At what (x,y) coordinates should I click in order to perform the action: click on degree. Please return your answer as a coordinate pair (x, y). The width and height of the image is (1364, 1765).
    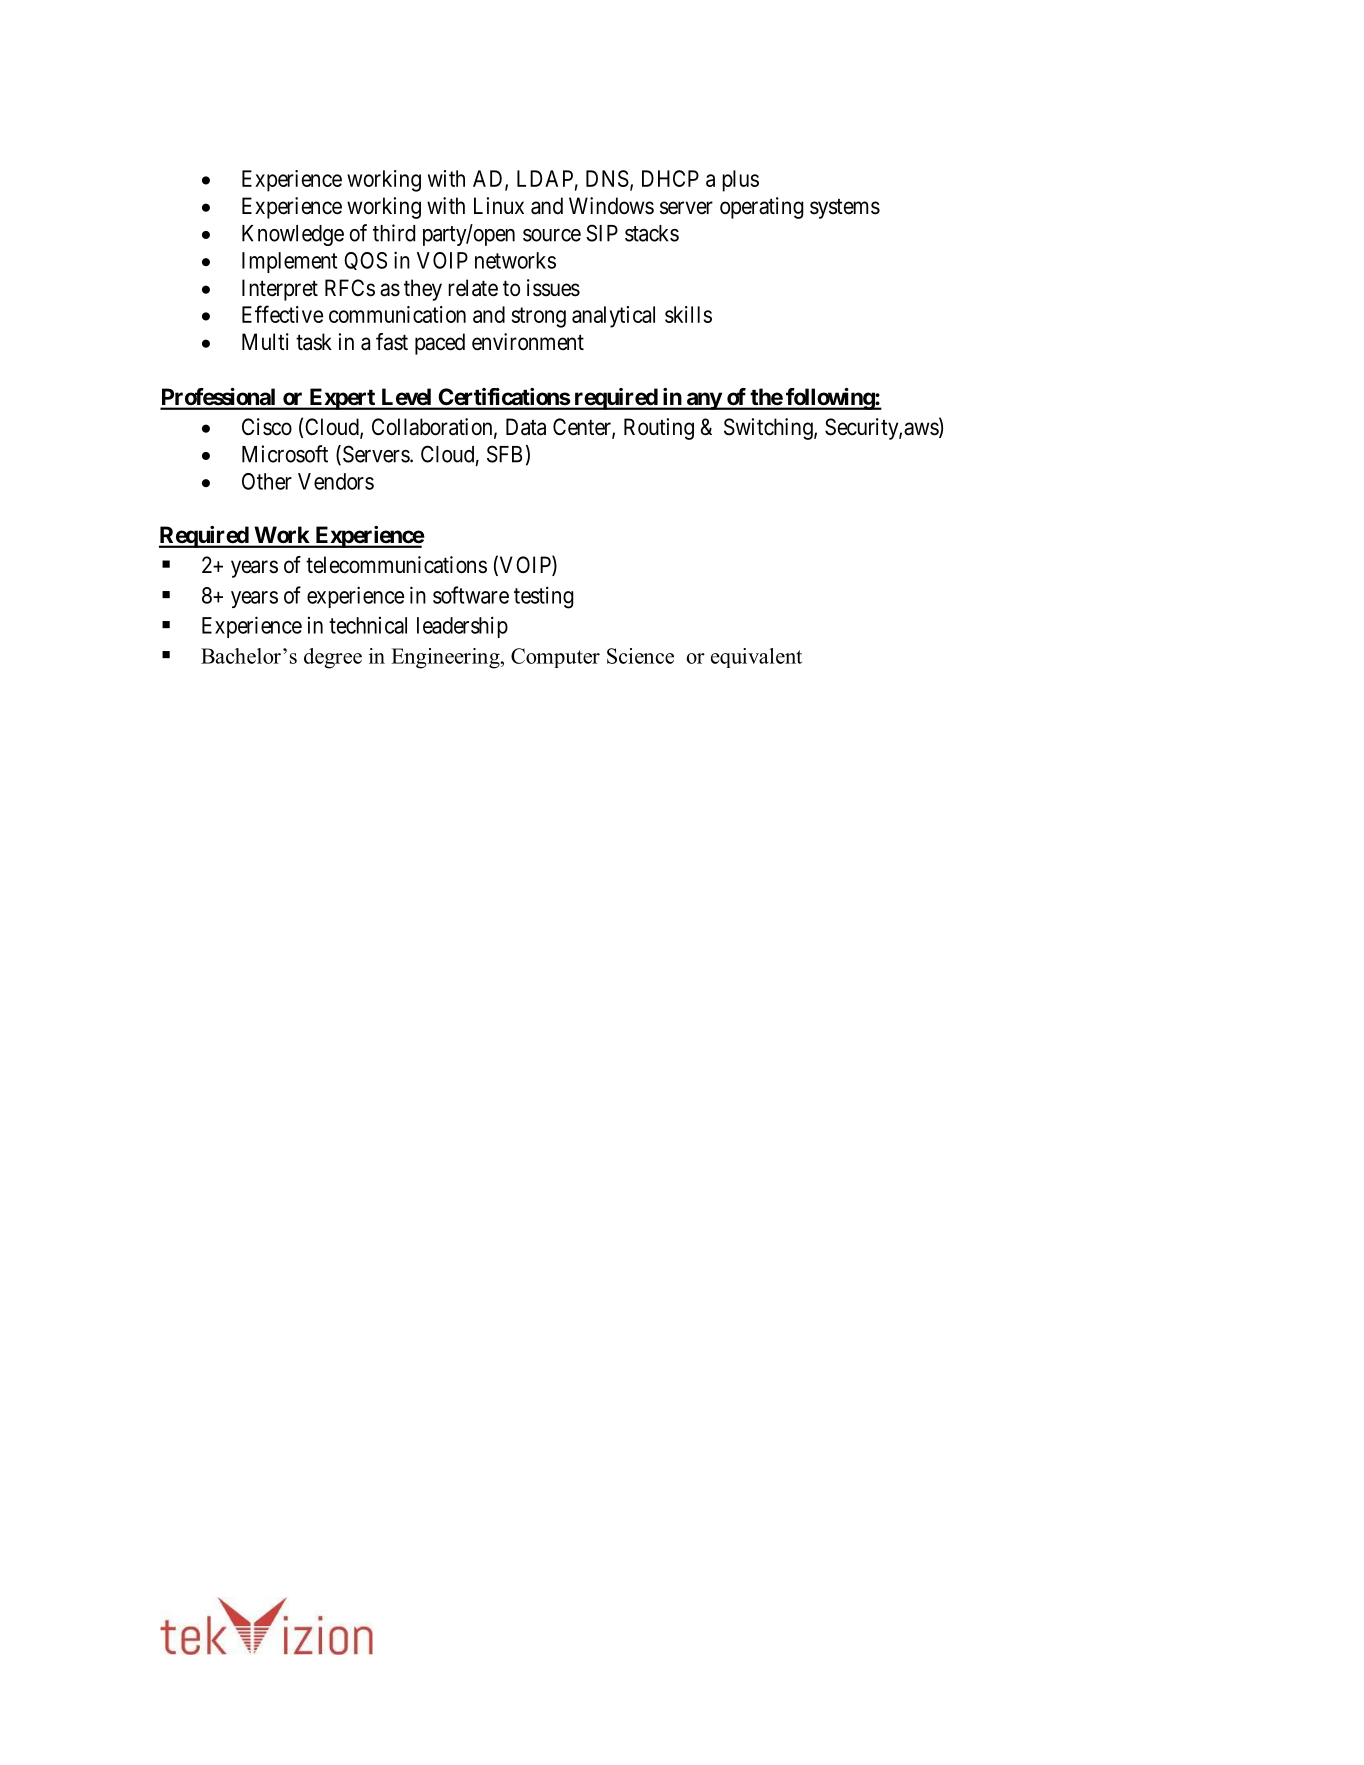
    Looking at the image, I should click on (333, 658).
